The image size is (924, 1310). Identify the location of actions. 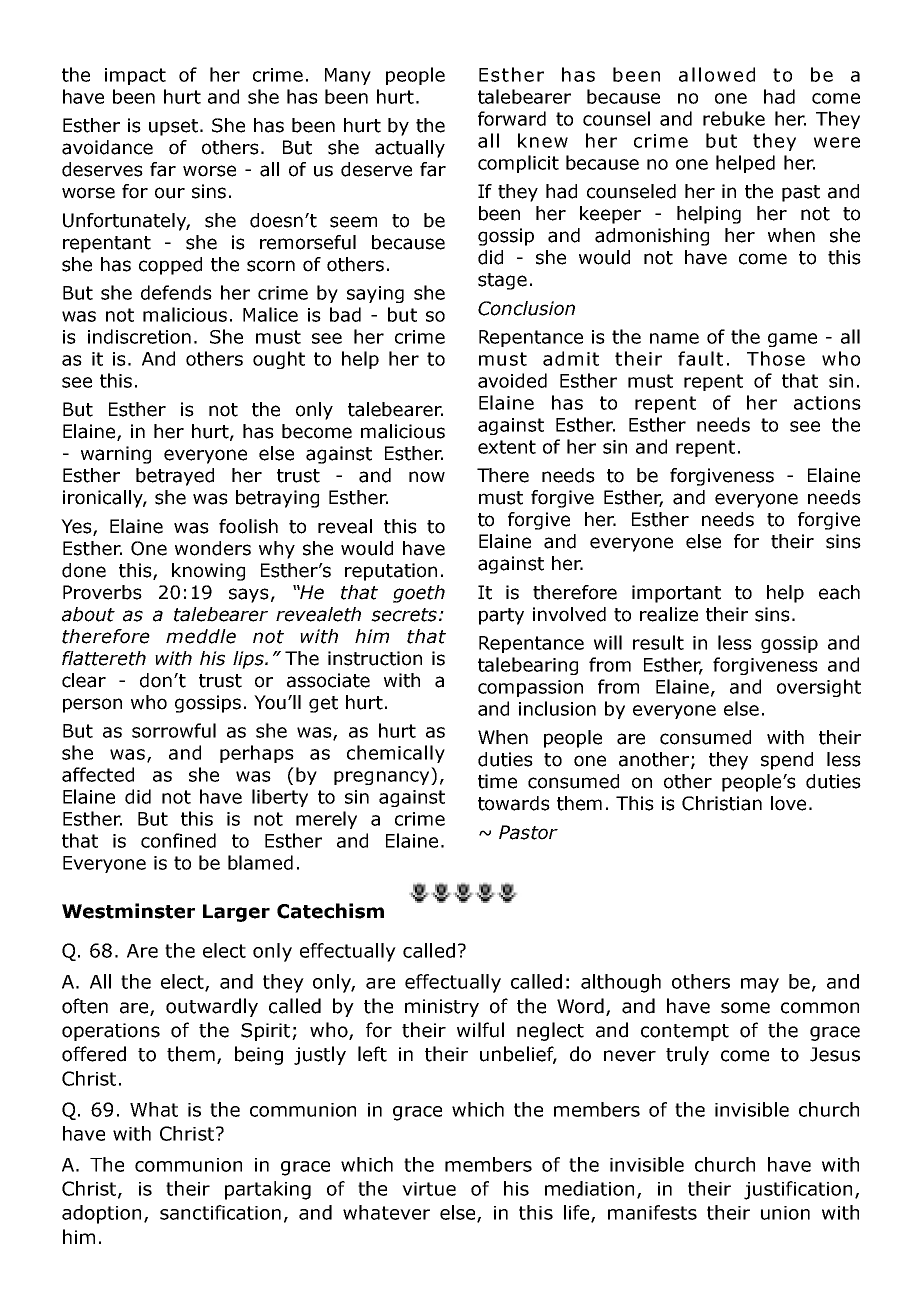
(827, 403).
